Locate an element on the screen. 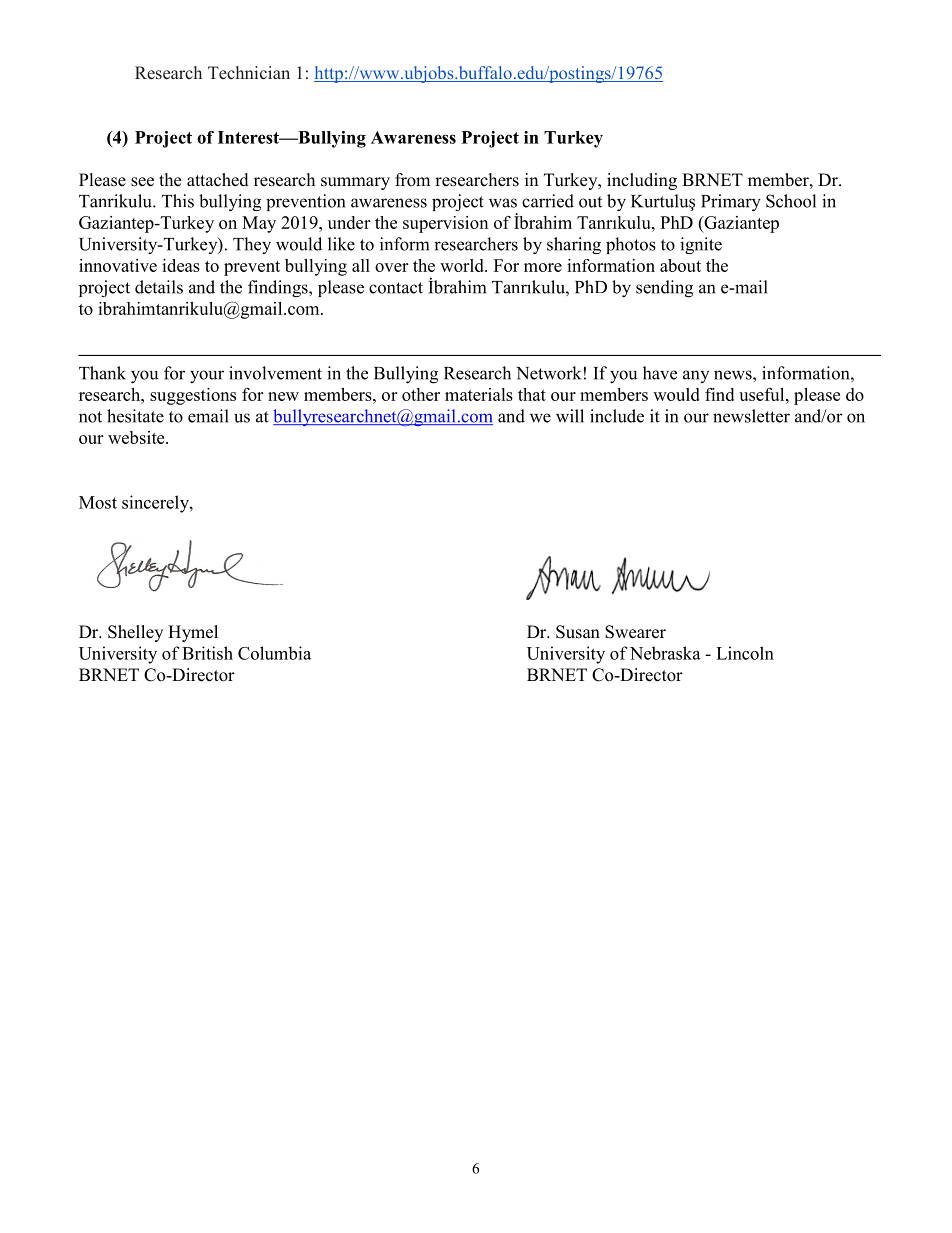 Image resolution: width=952 pixels, height=1233 pixels. Technician is located at coordinates (249, 72).
